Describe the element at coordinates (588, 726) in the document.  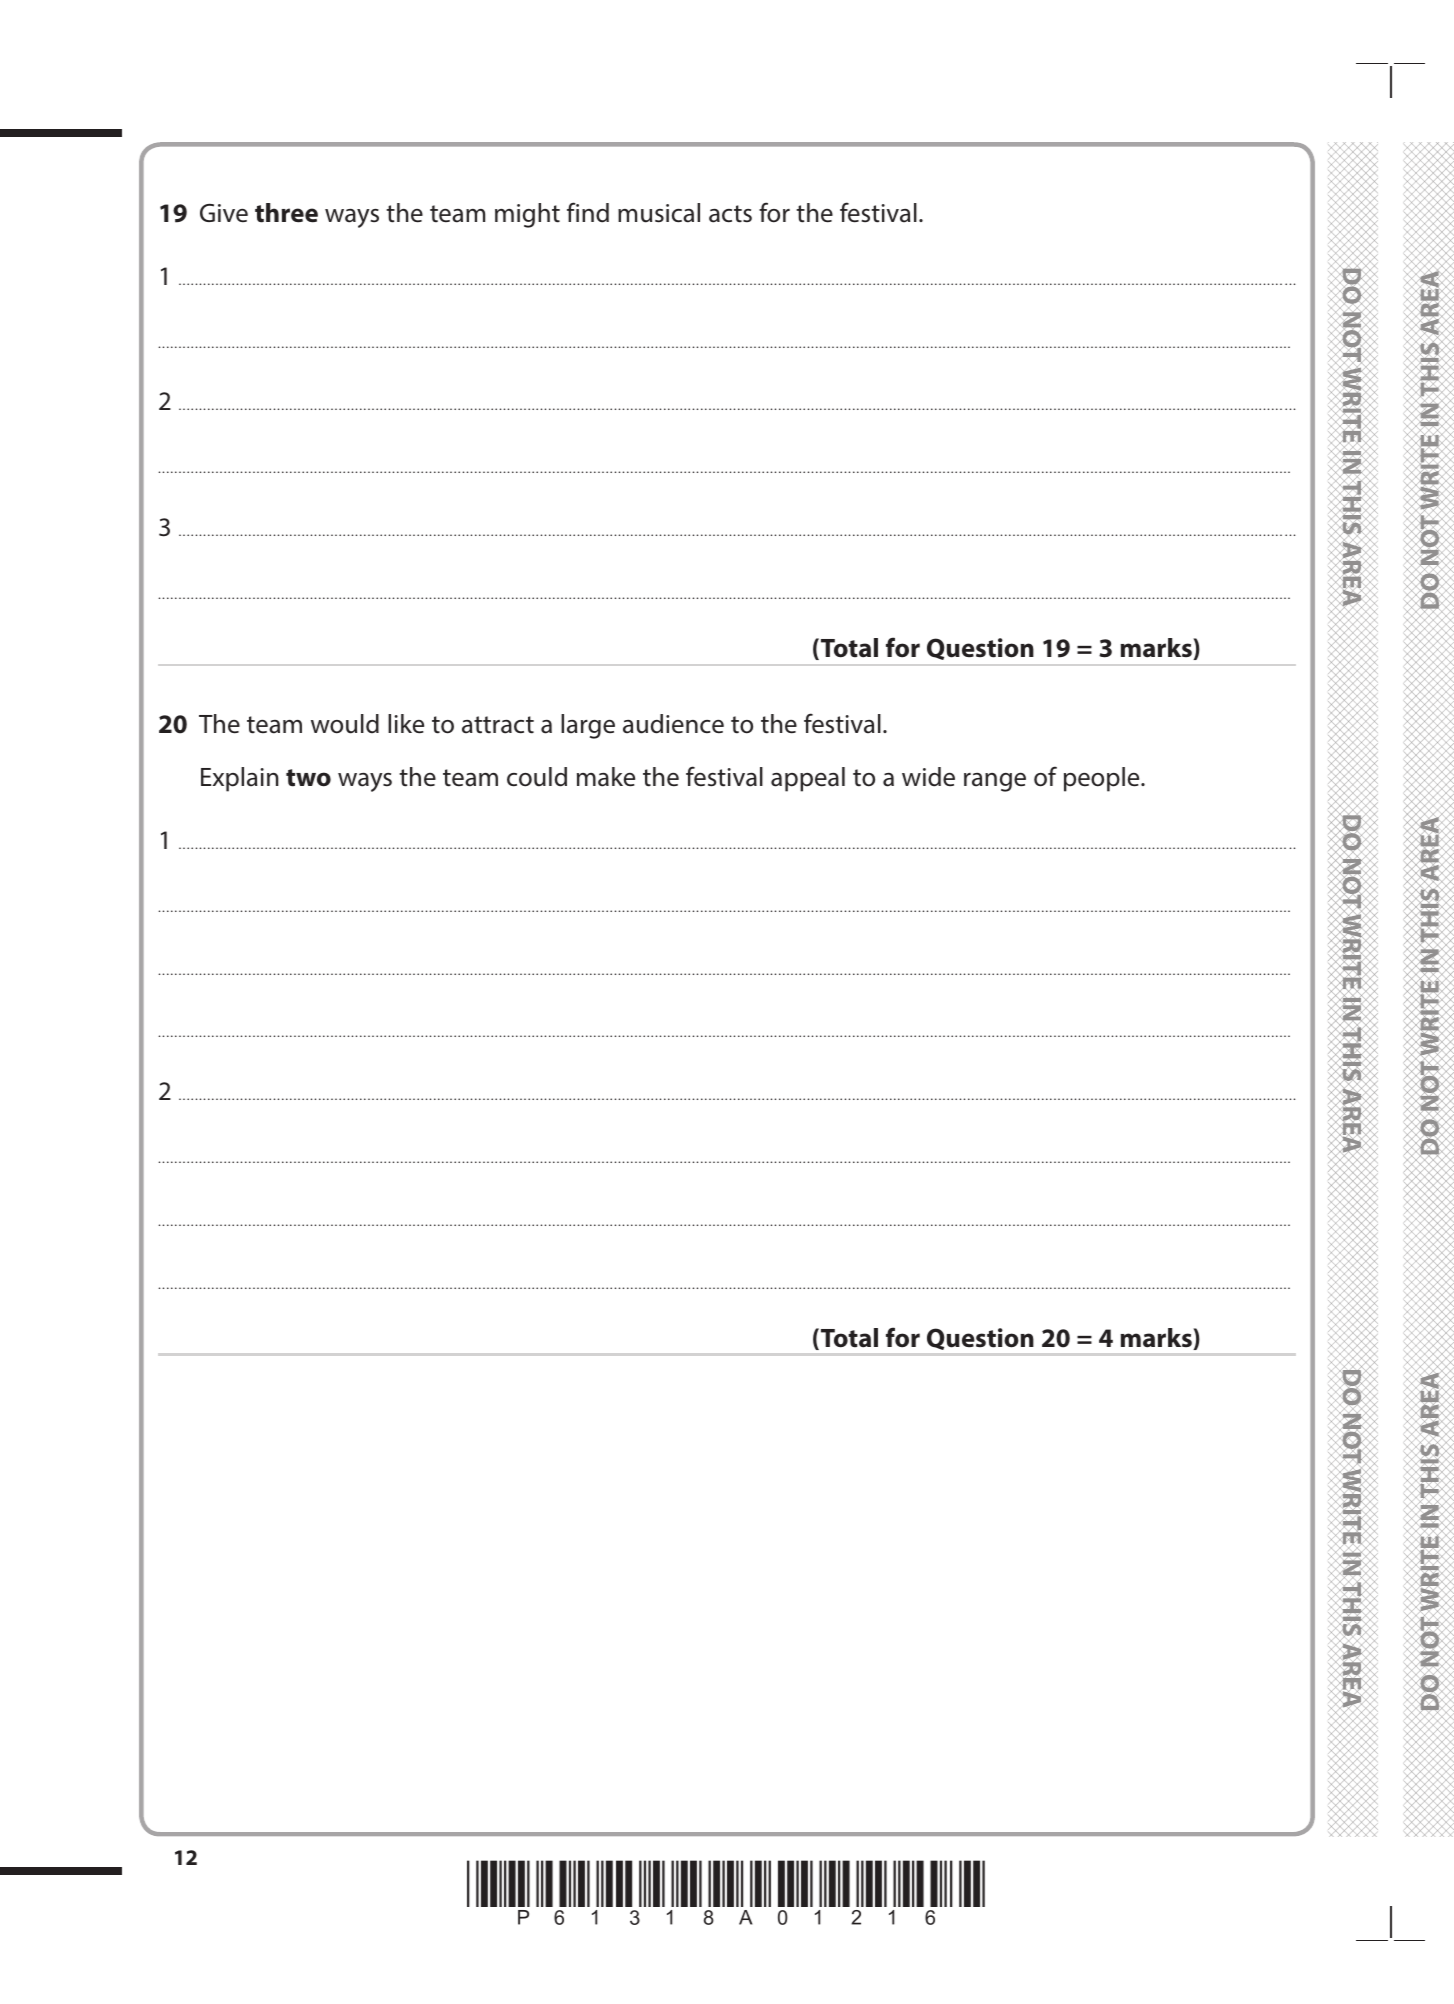
I see `large` at that location.
